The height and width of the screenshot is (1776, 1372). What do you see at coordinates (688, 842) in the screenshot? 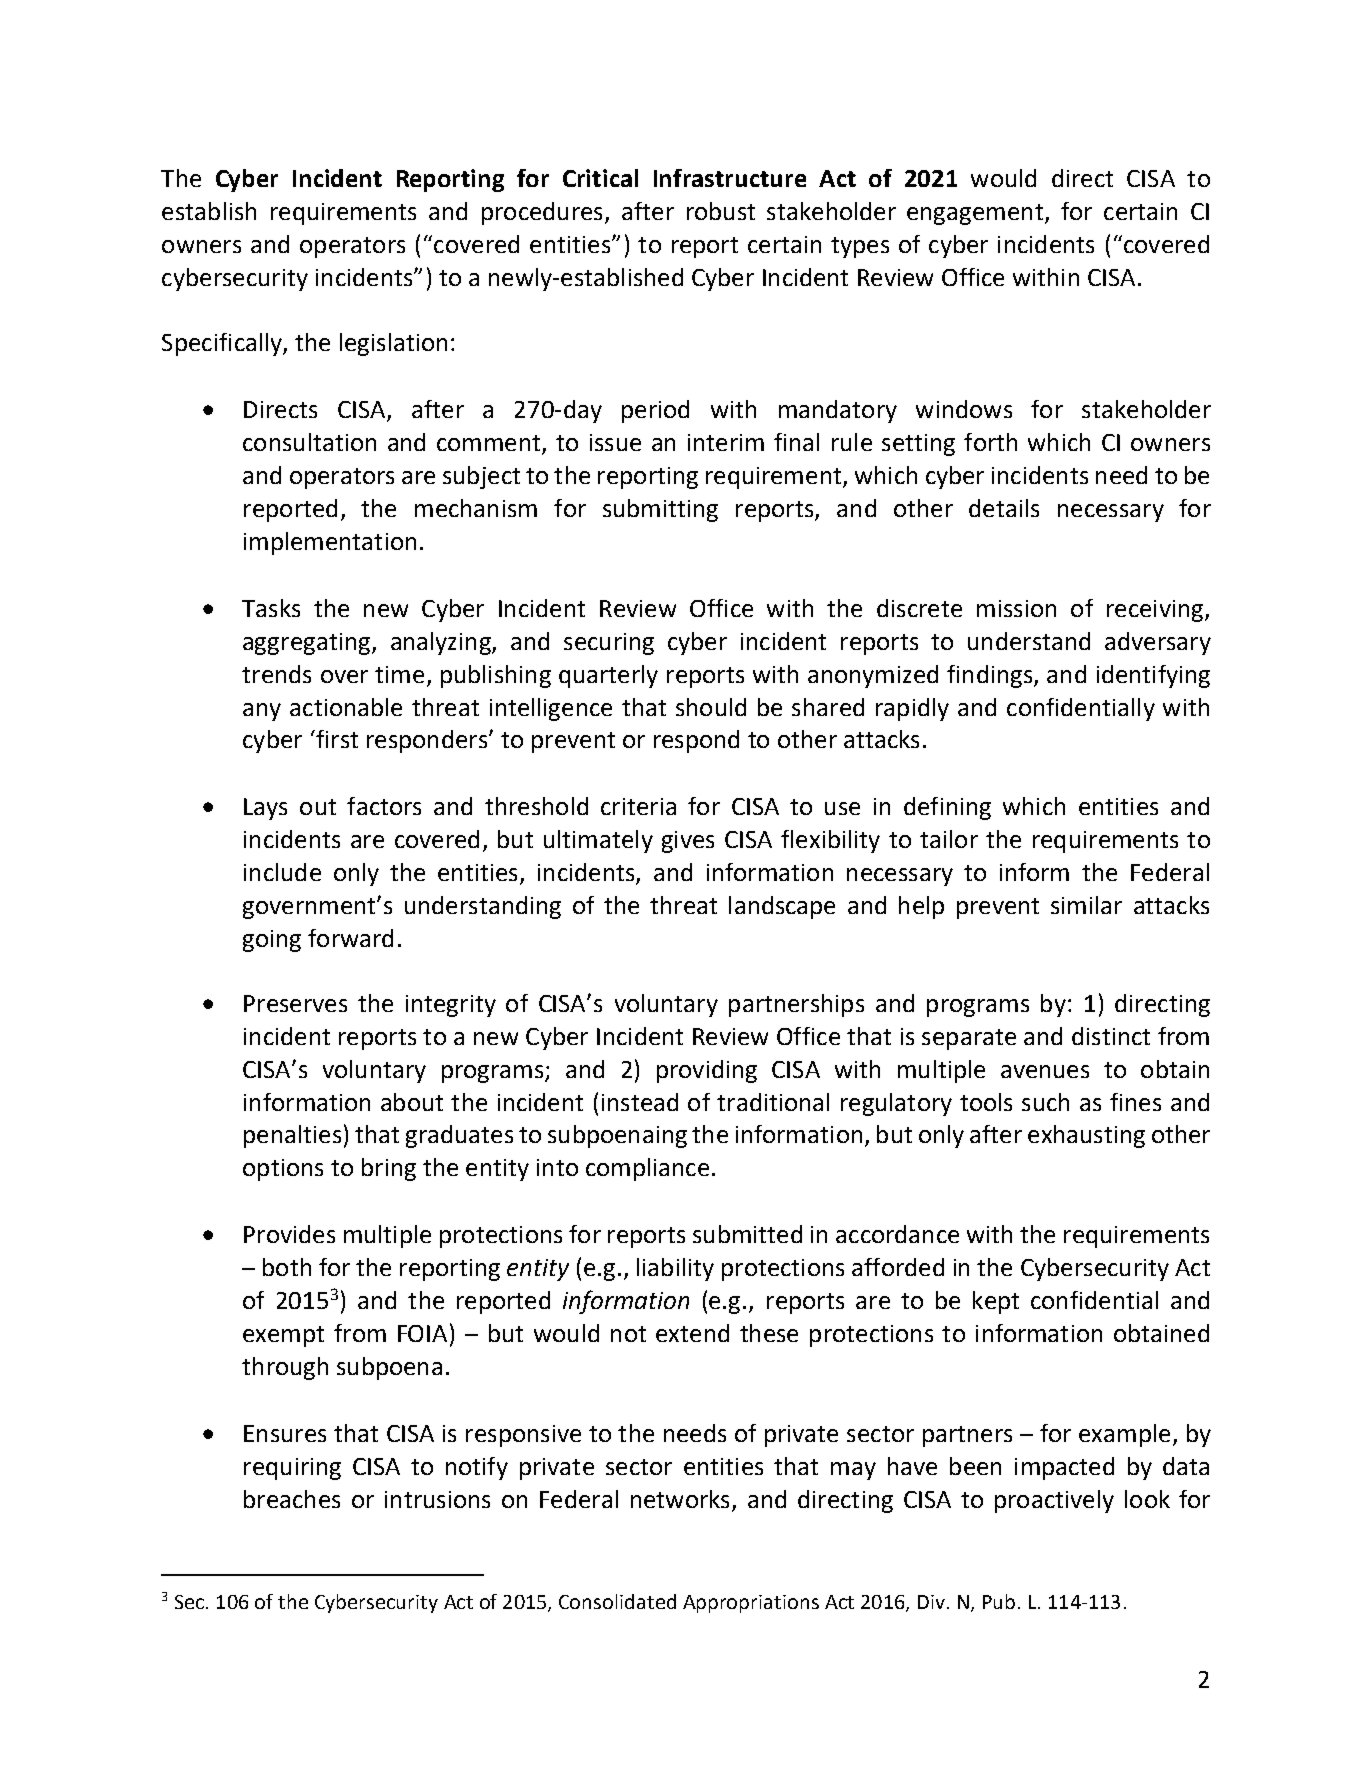
I see `gives` at bounding box center [688, 842].
